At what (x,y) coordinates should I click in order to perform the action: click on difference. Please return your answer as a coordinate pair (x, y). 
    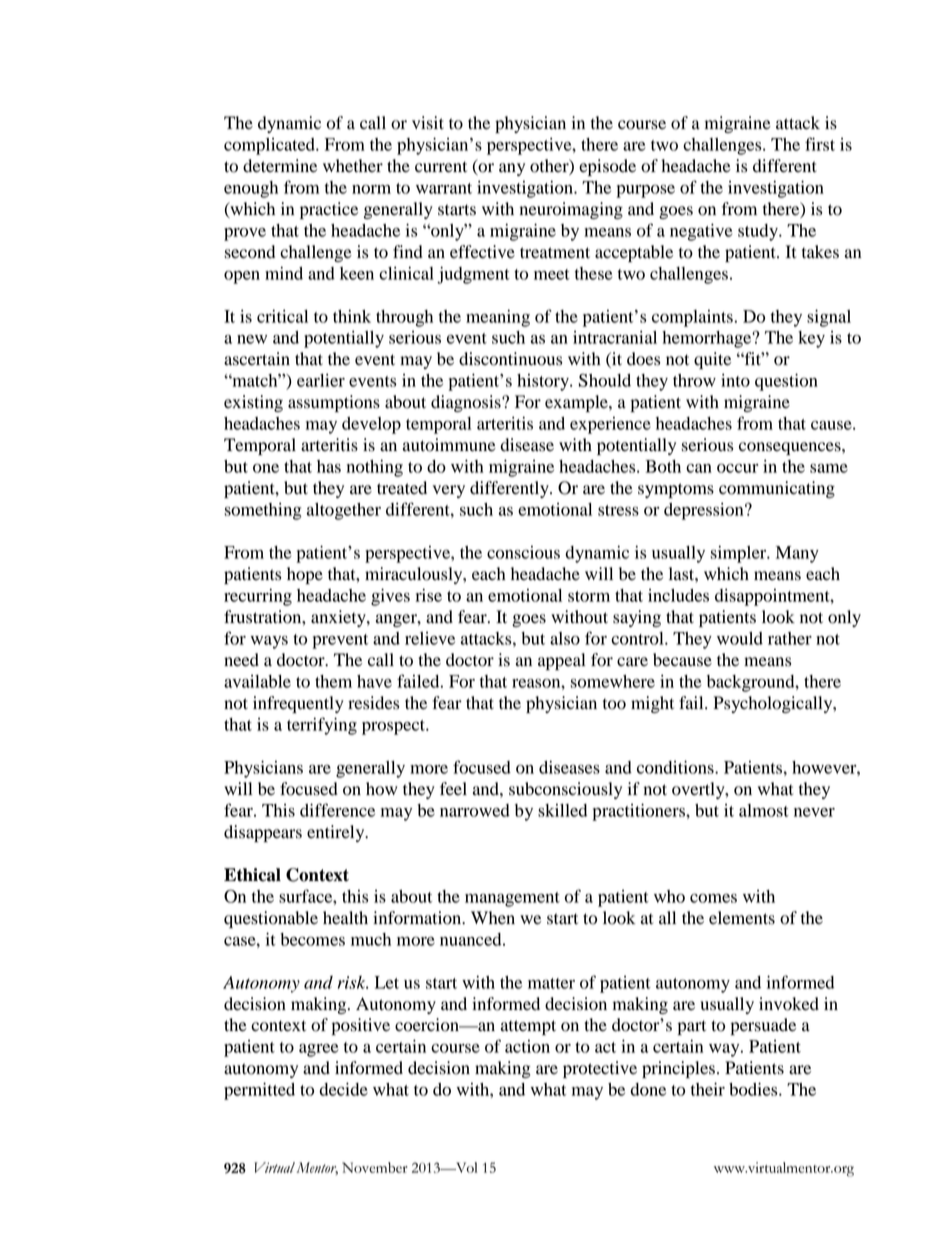
    Looking at the image, I should click on (337, 810).
